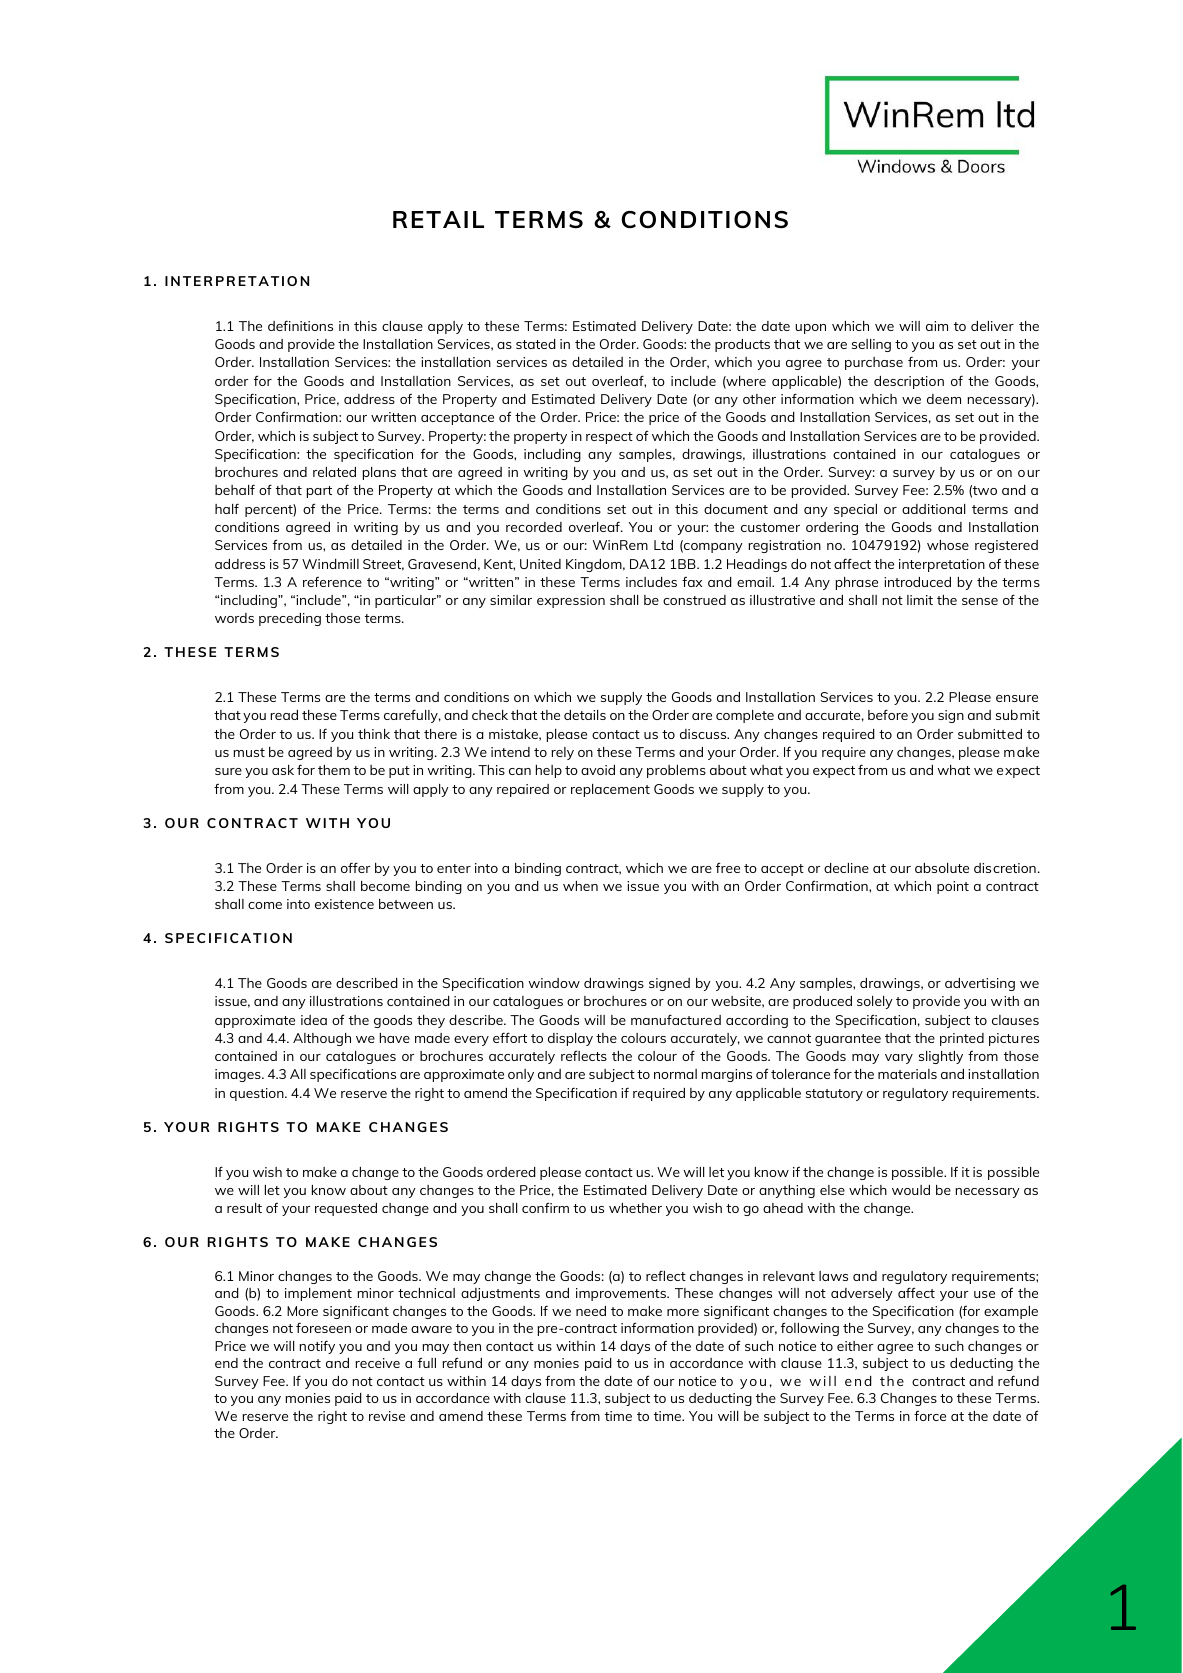  What do you see at coordinates (317, 1347) in the screenshot?
I see `notify` at bounding box center [317, 1347].
